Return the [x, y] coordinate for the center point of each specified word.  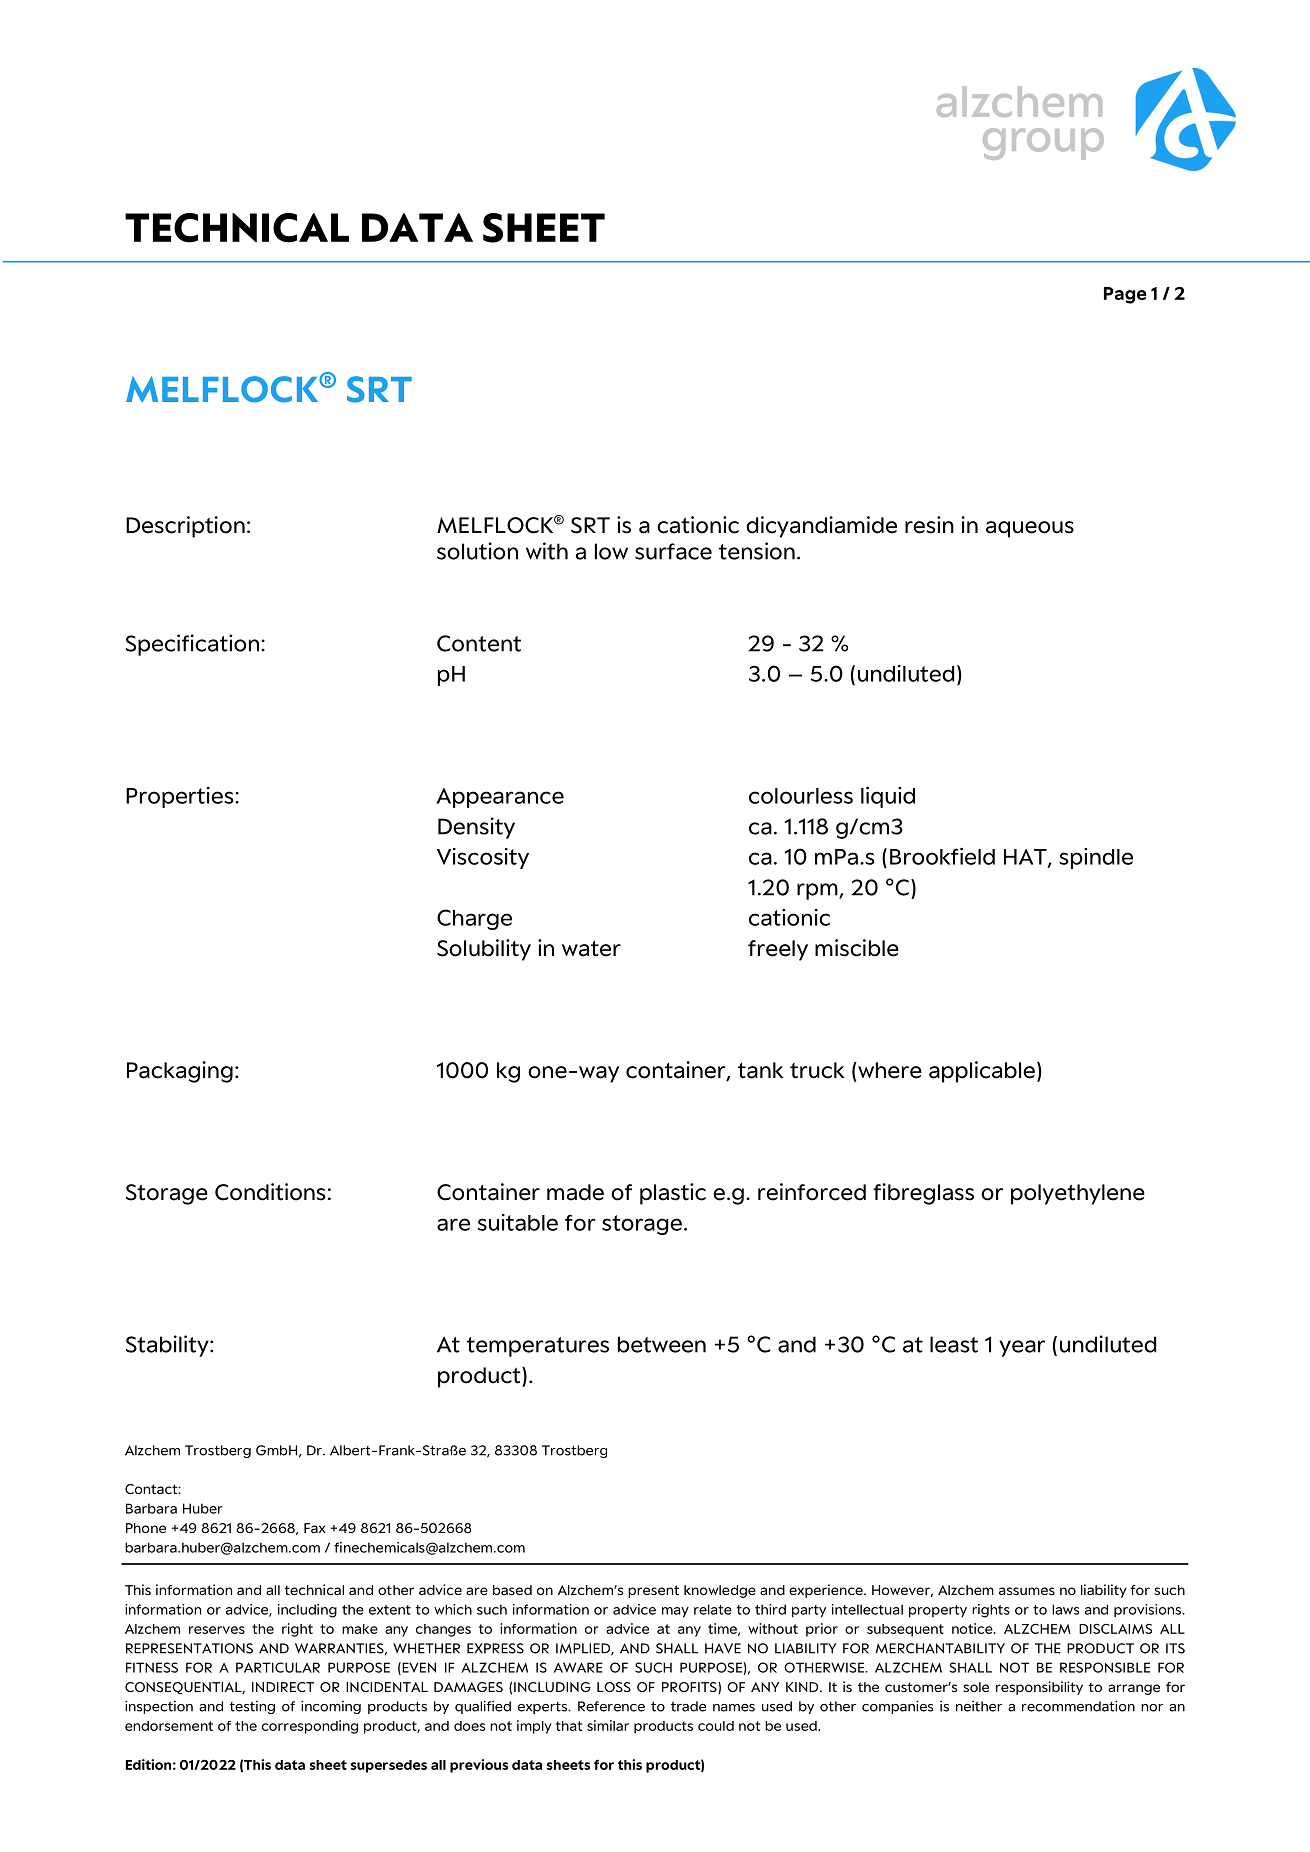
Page [1125, 295]
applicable [982, 1072]
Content [479, 643]
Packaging [180, 1072]
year [1022, 1348]
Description [185, 527]
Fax [315, 1528]
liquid [888, 797]
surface [673, 551]
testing [252, 1707]
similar [608, 1725]
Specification [192, 645]
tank [761, 1070]
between [662, 1344]
